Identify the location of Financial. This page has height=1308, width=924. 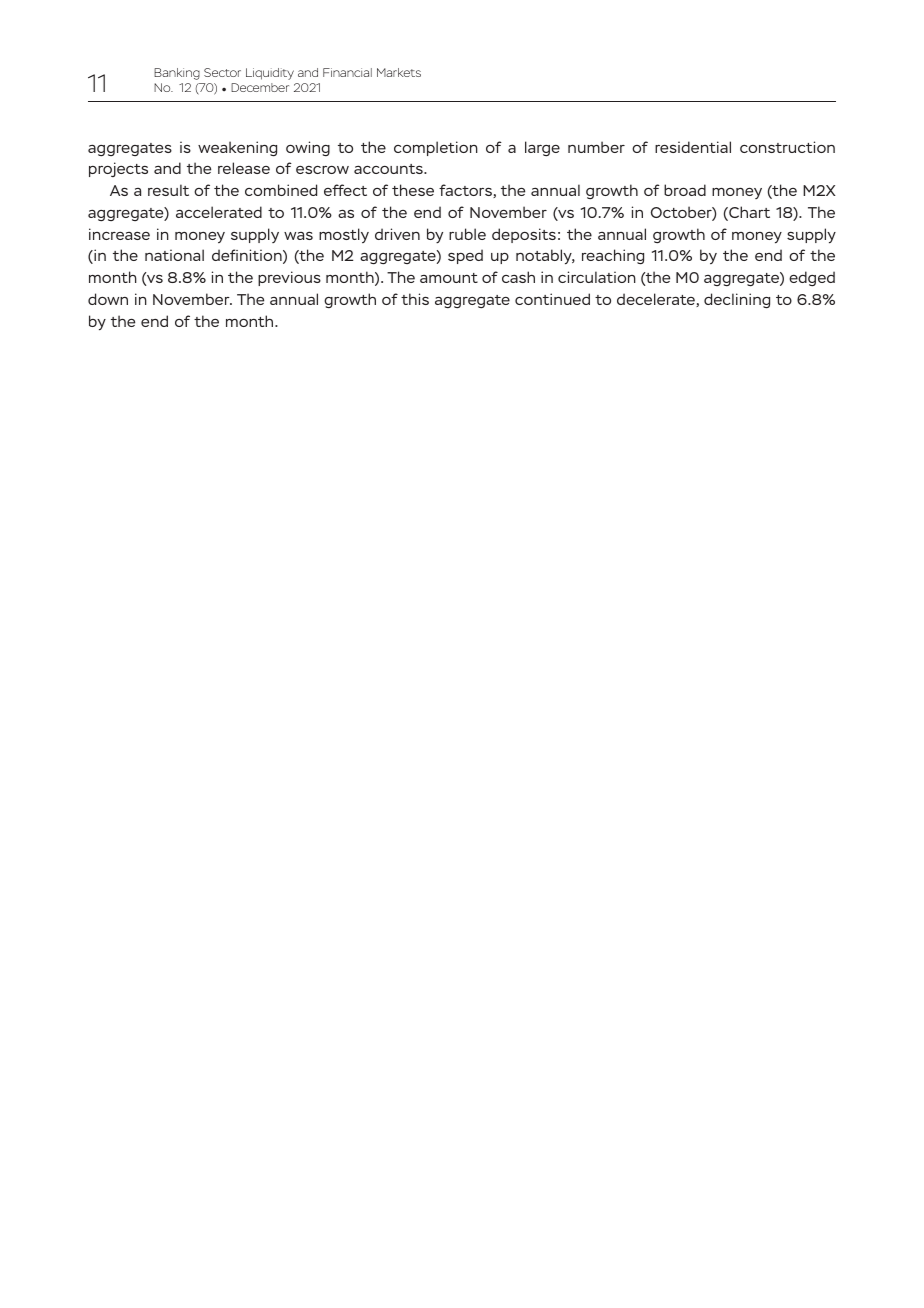
(347, 72).
